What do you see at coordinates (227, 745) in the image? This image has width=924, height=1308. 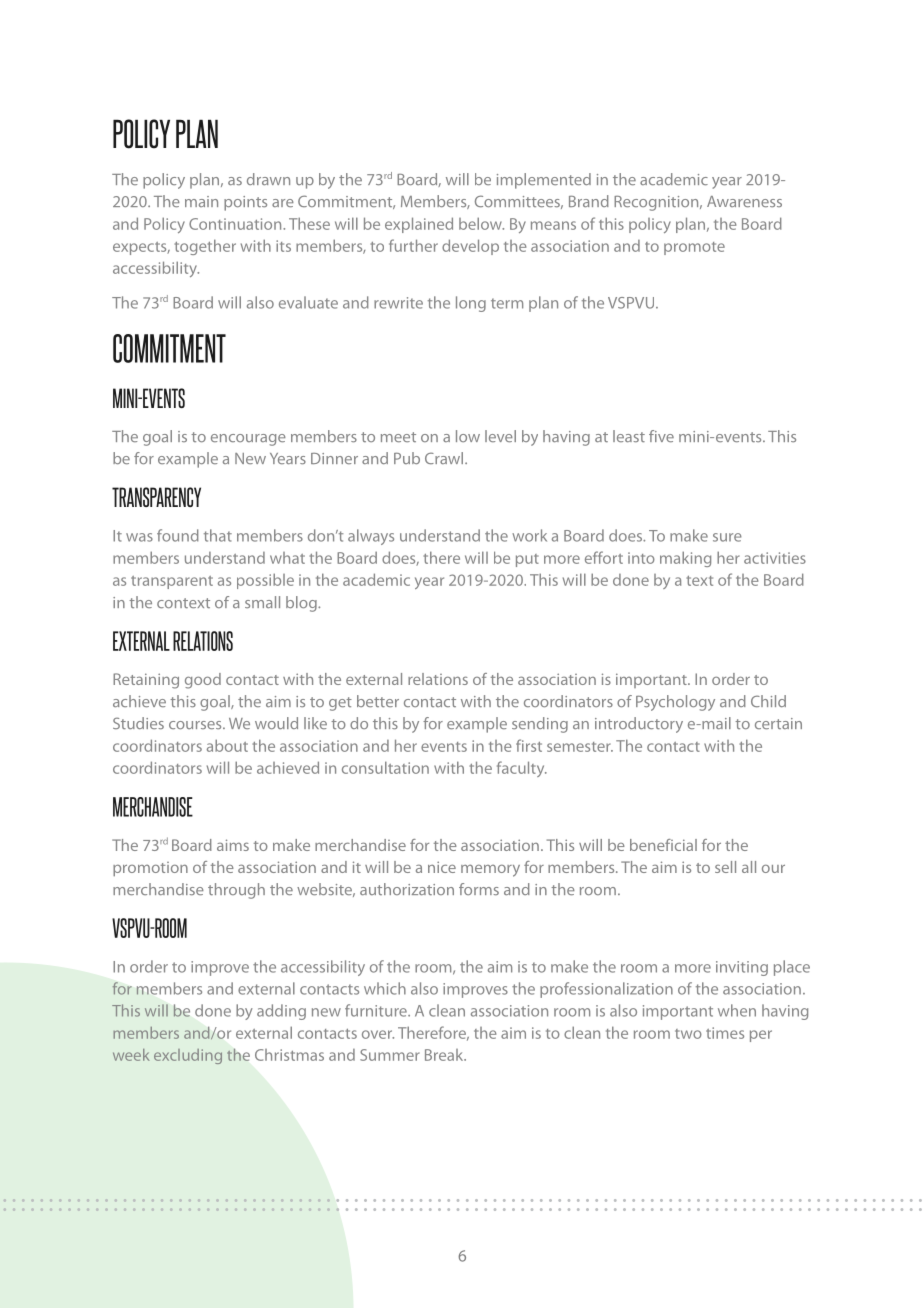 I see `about` at bounding box center [227, 745].
